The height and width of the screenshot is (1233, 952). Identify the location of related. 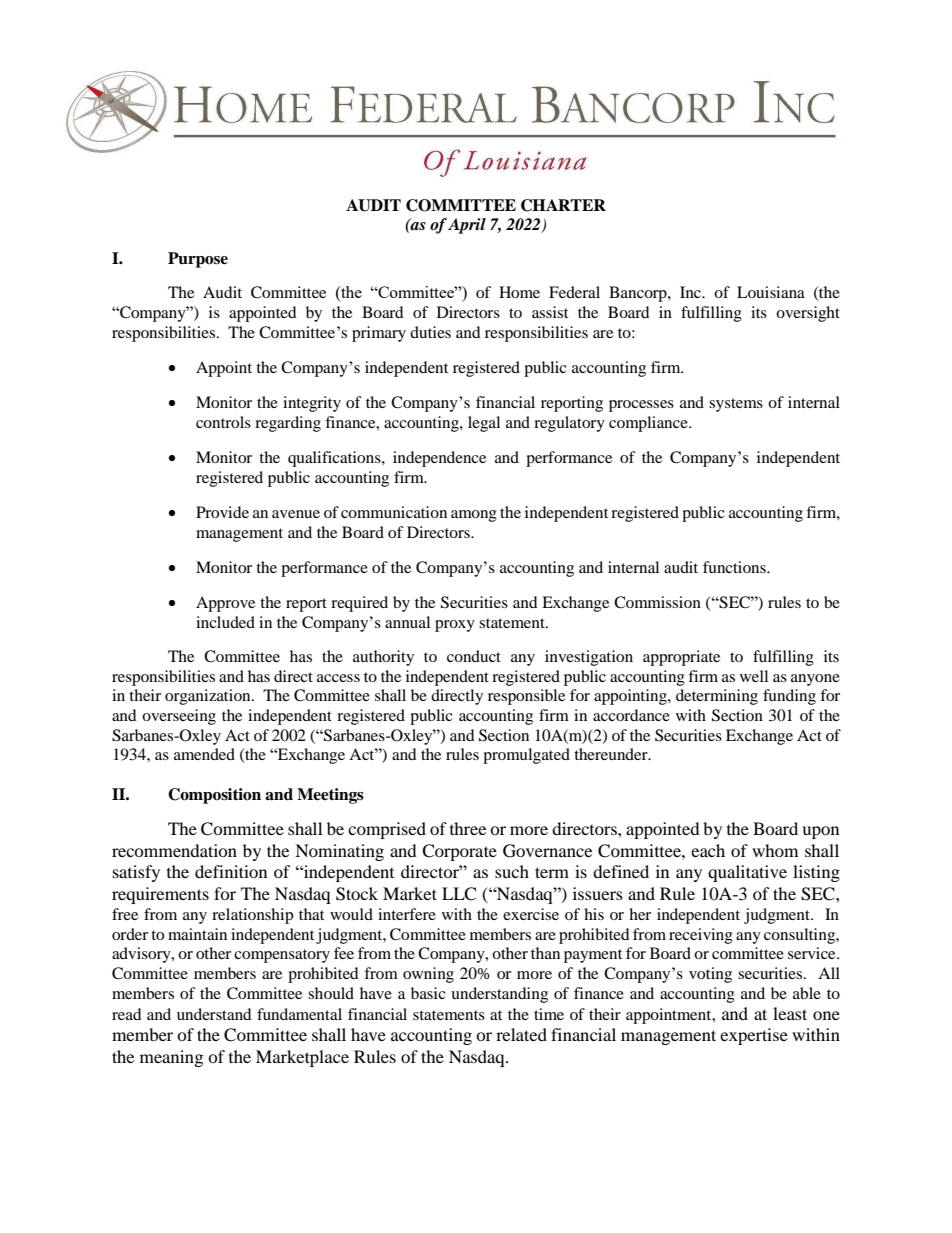
(521, 1034).
